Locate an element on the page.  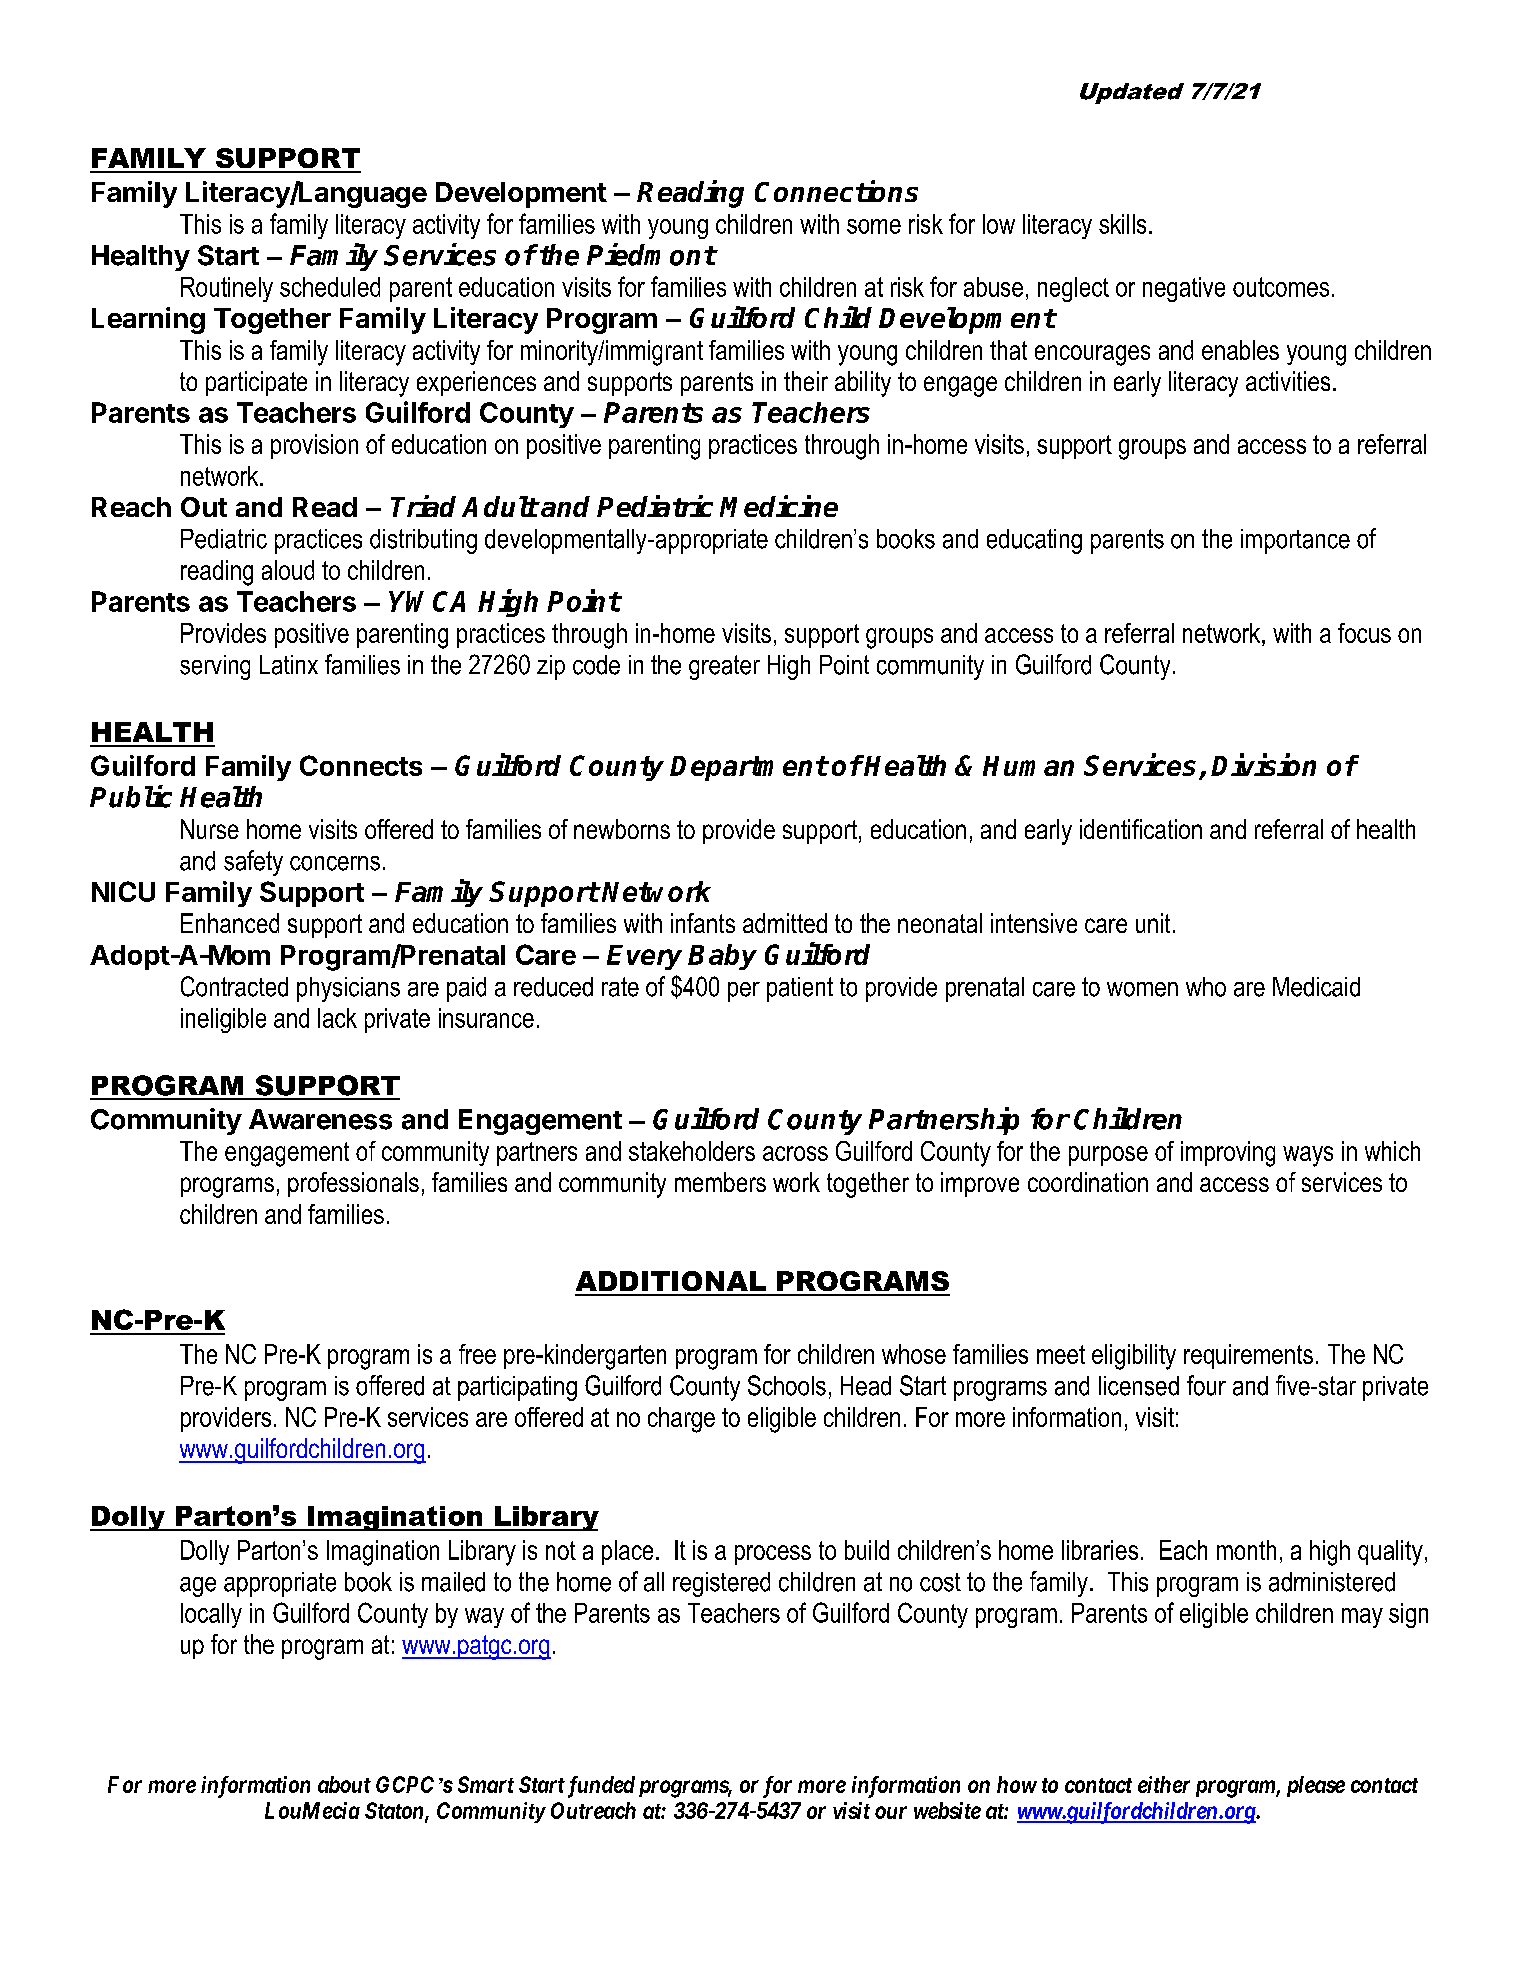
scheduled is located at coordinates (330, 287).
